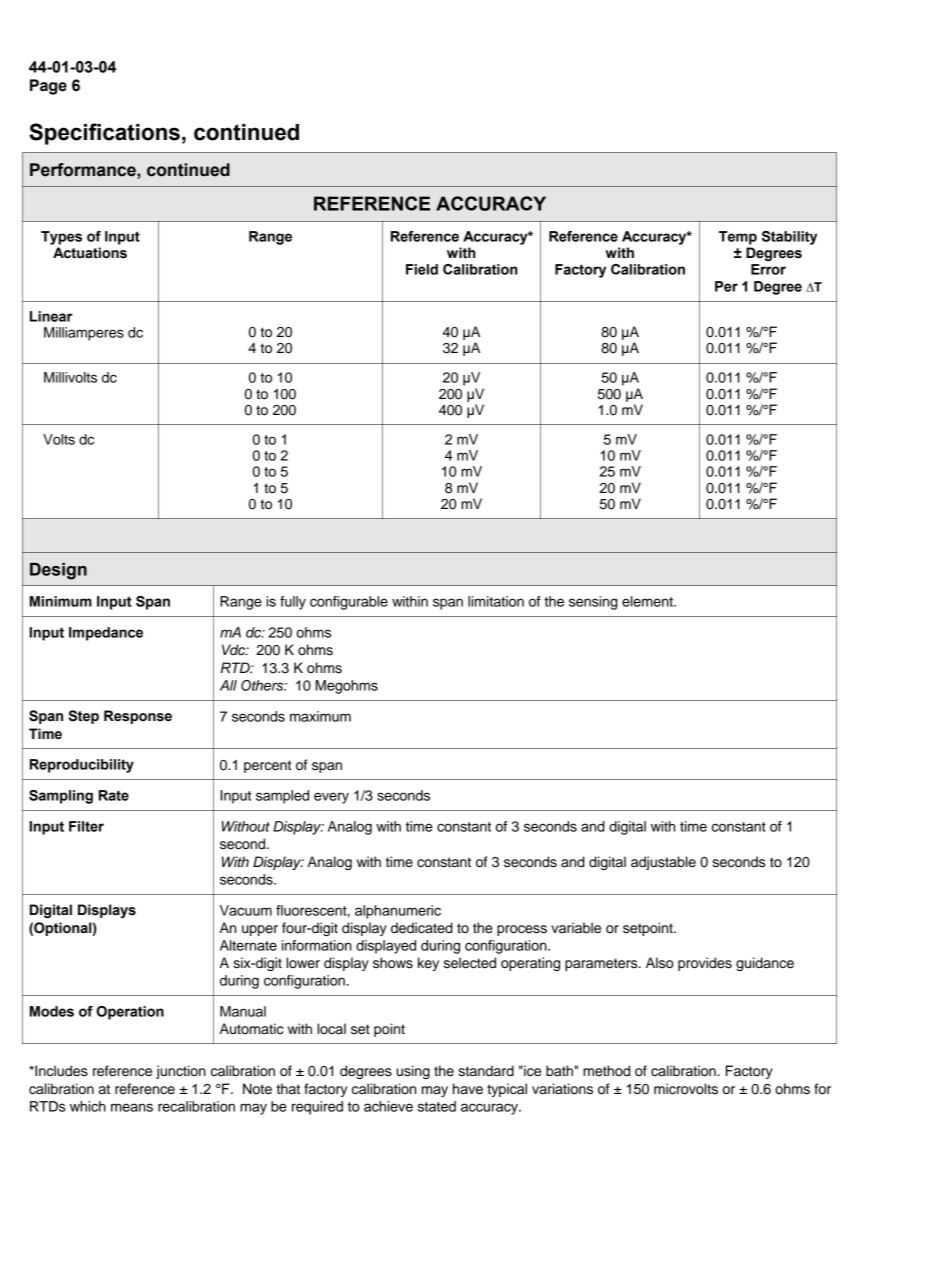 The image size is (952, 1270). What do you see at coordinates (413, 1072) in the screenshot?
I see `using` at bounding box center [413, 1072].
